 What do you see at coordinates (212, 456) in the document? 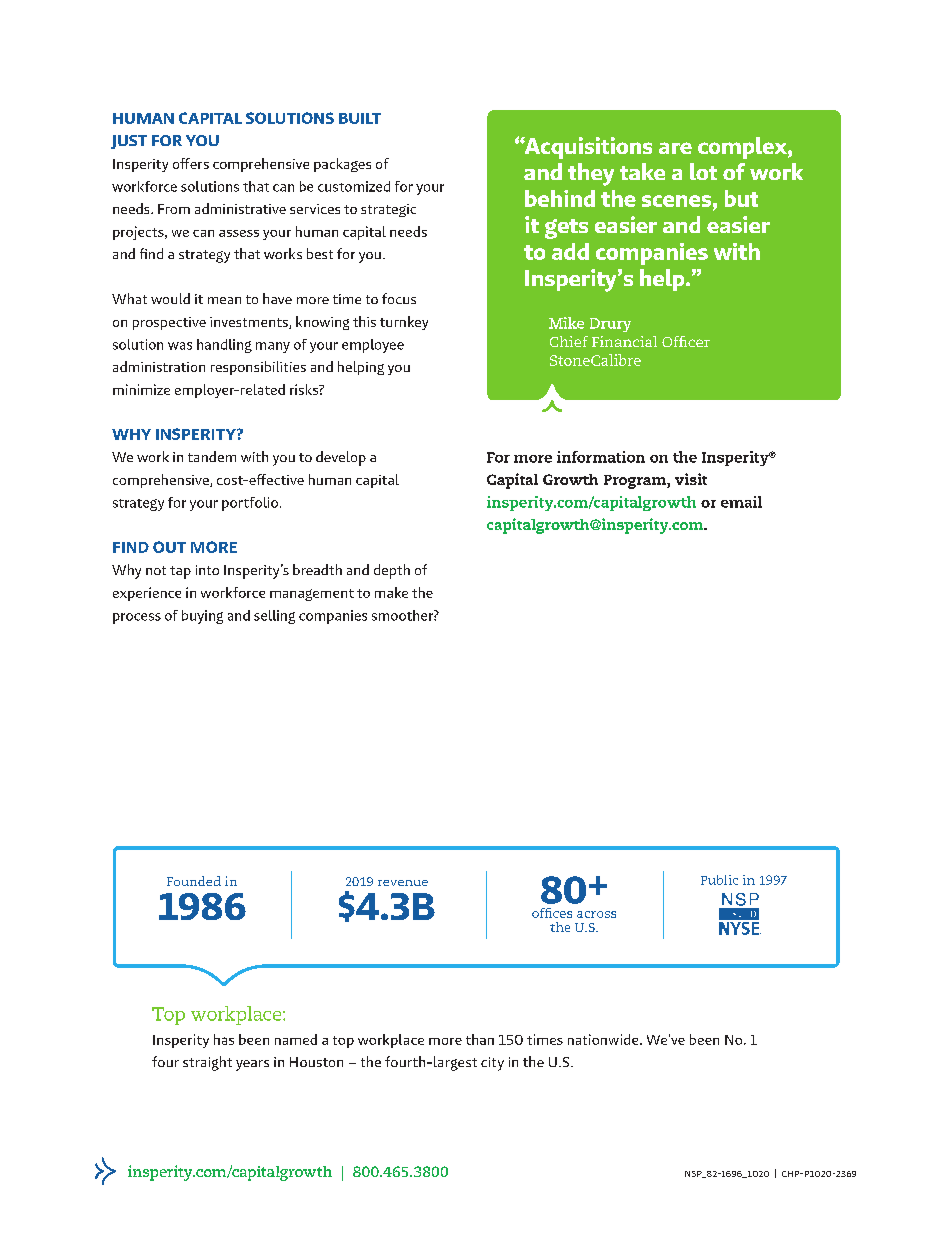
I see `tandem` at bounding box center [212, 456].
